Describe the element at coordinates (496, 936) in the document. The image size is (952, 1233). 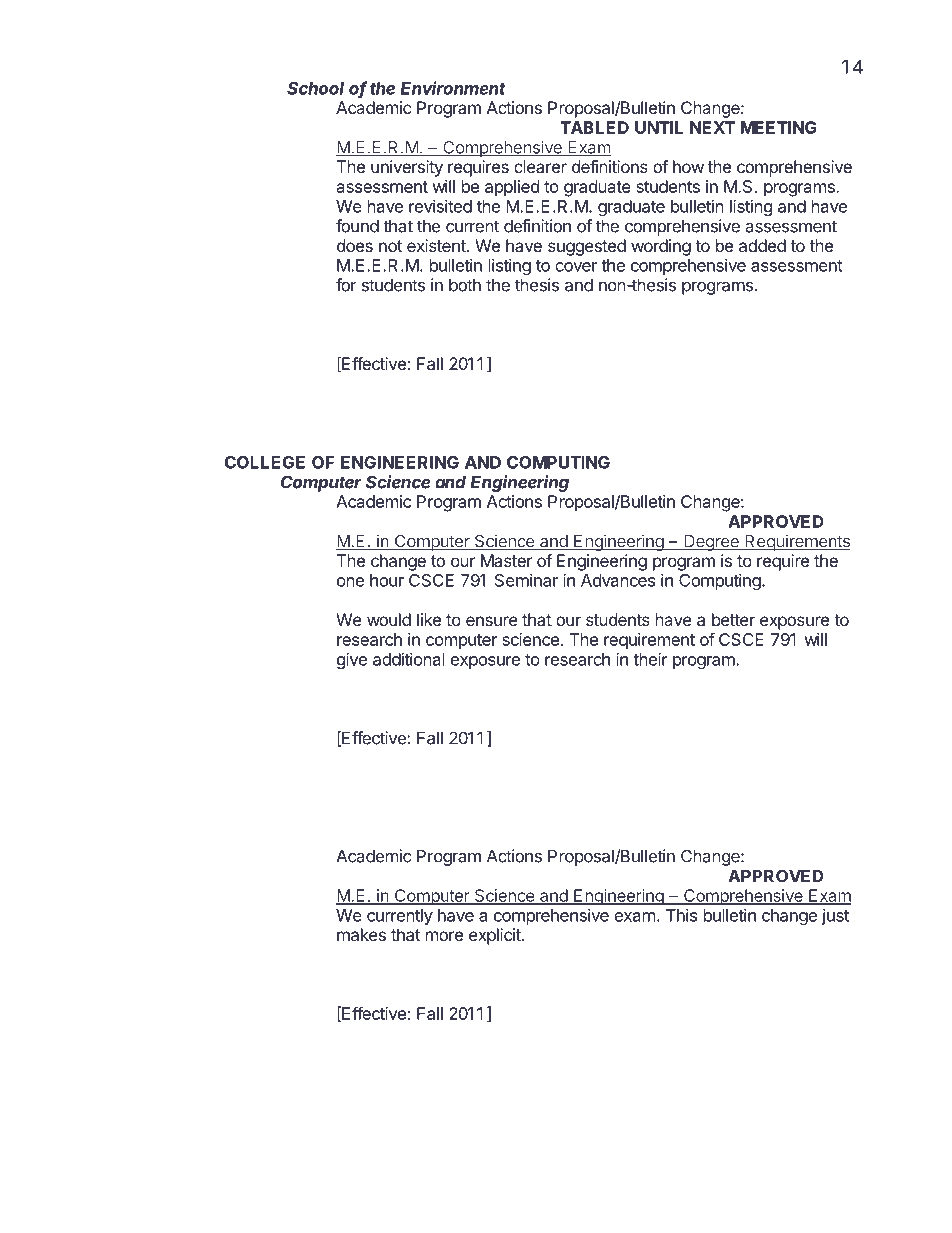
I see `explicit` at that location.
